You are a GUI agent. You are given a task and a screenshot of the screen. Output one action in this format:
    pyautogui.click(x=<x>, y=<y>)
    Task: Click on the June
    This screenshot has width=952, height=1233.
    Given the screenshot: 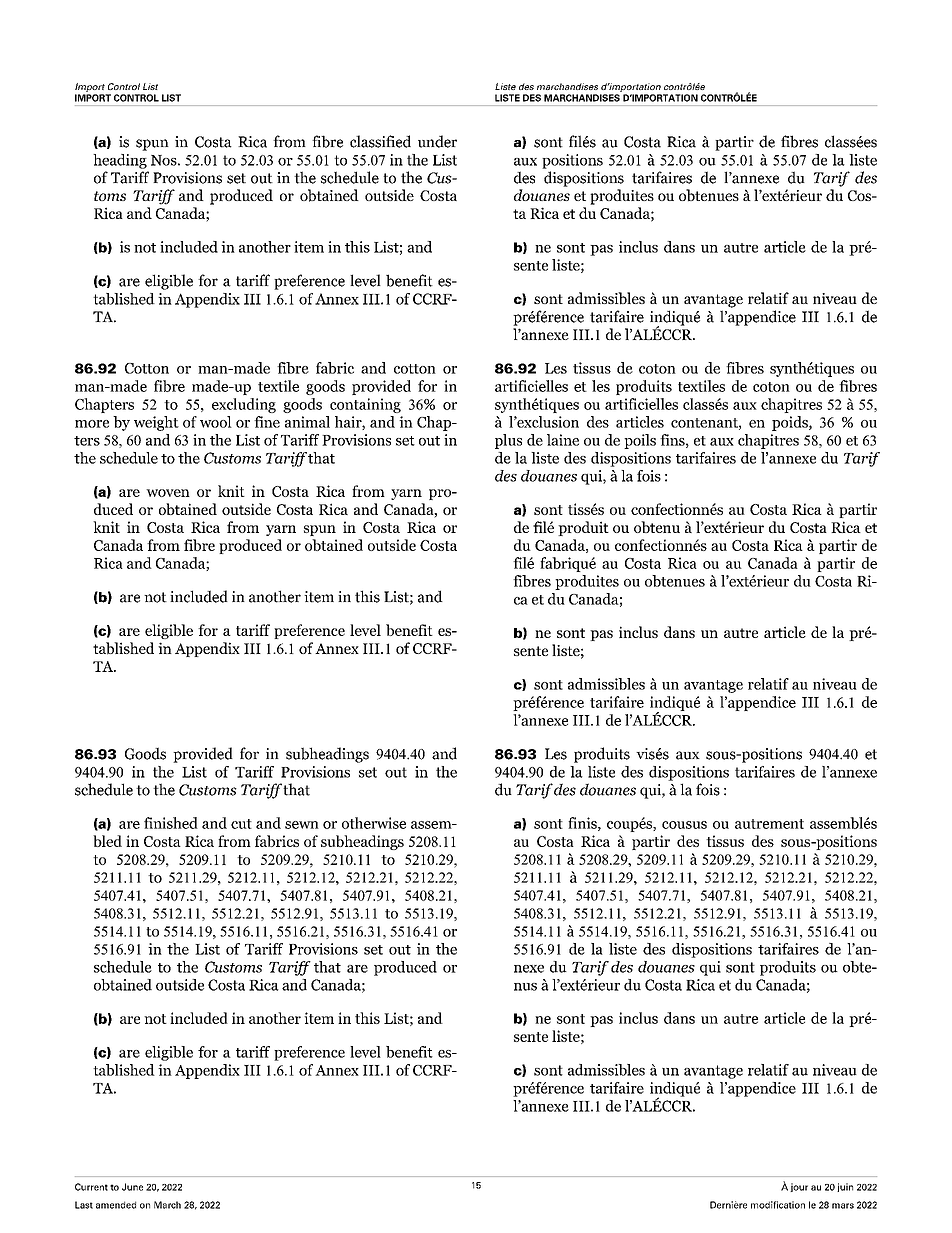 What is the action you would take?
    pyautogui.click(x=132, y=1187)
